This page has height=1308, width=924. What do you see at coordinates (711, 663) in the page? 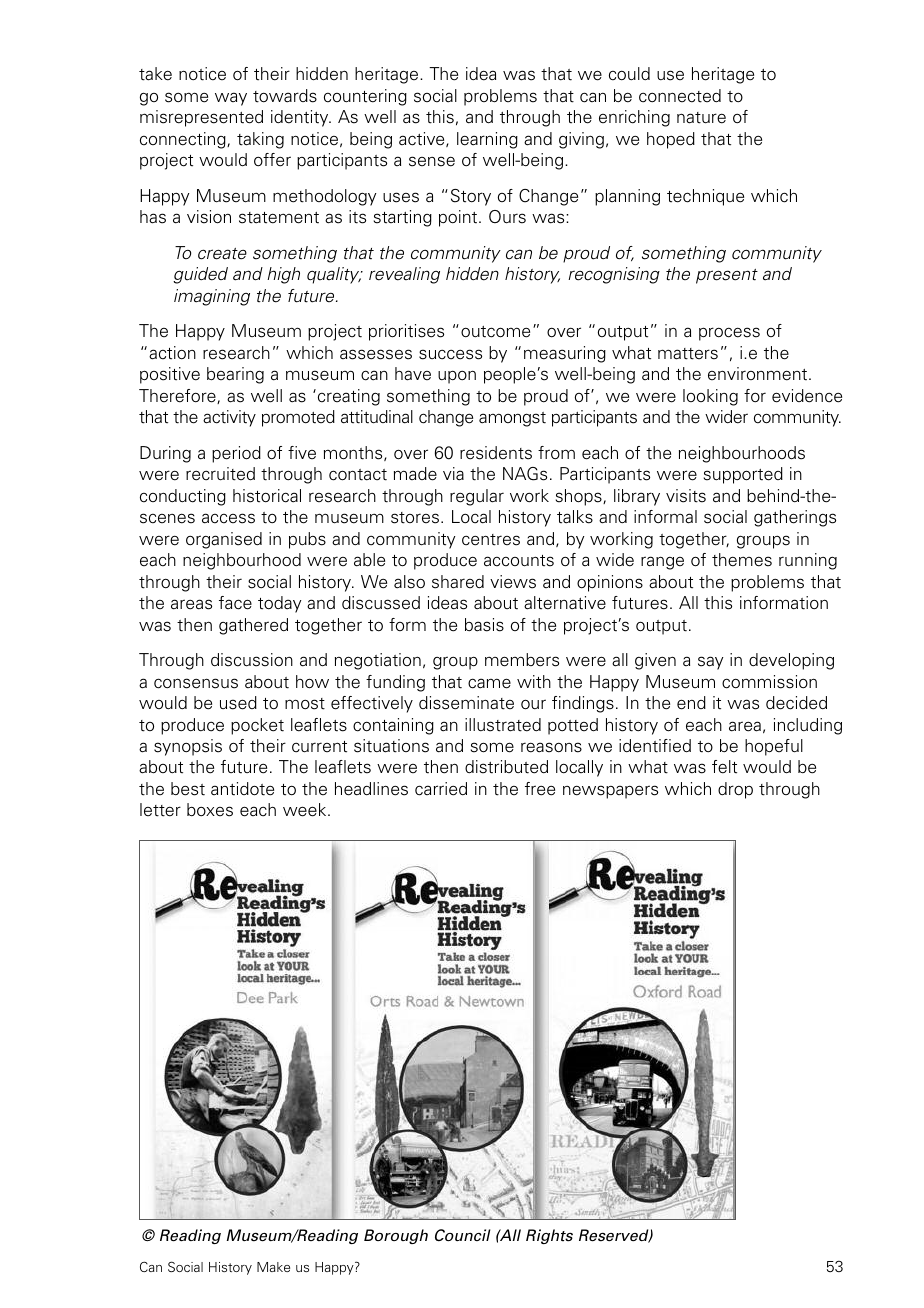
I see `say` at bounding box center [711, 663].
